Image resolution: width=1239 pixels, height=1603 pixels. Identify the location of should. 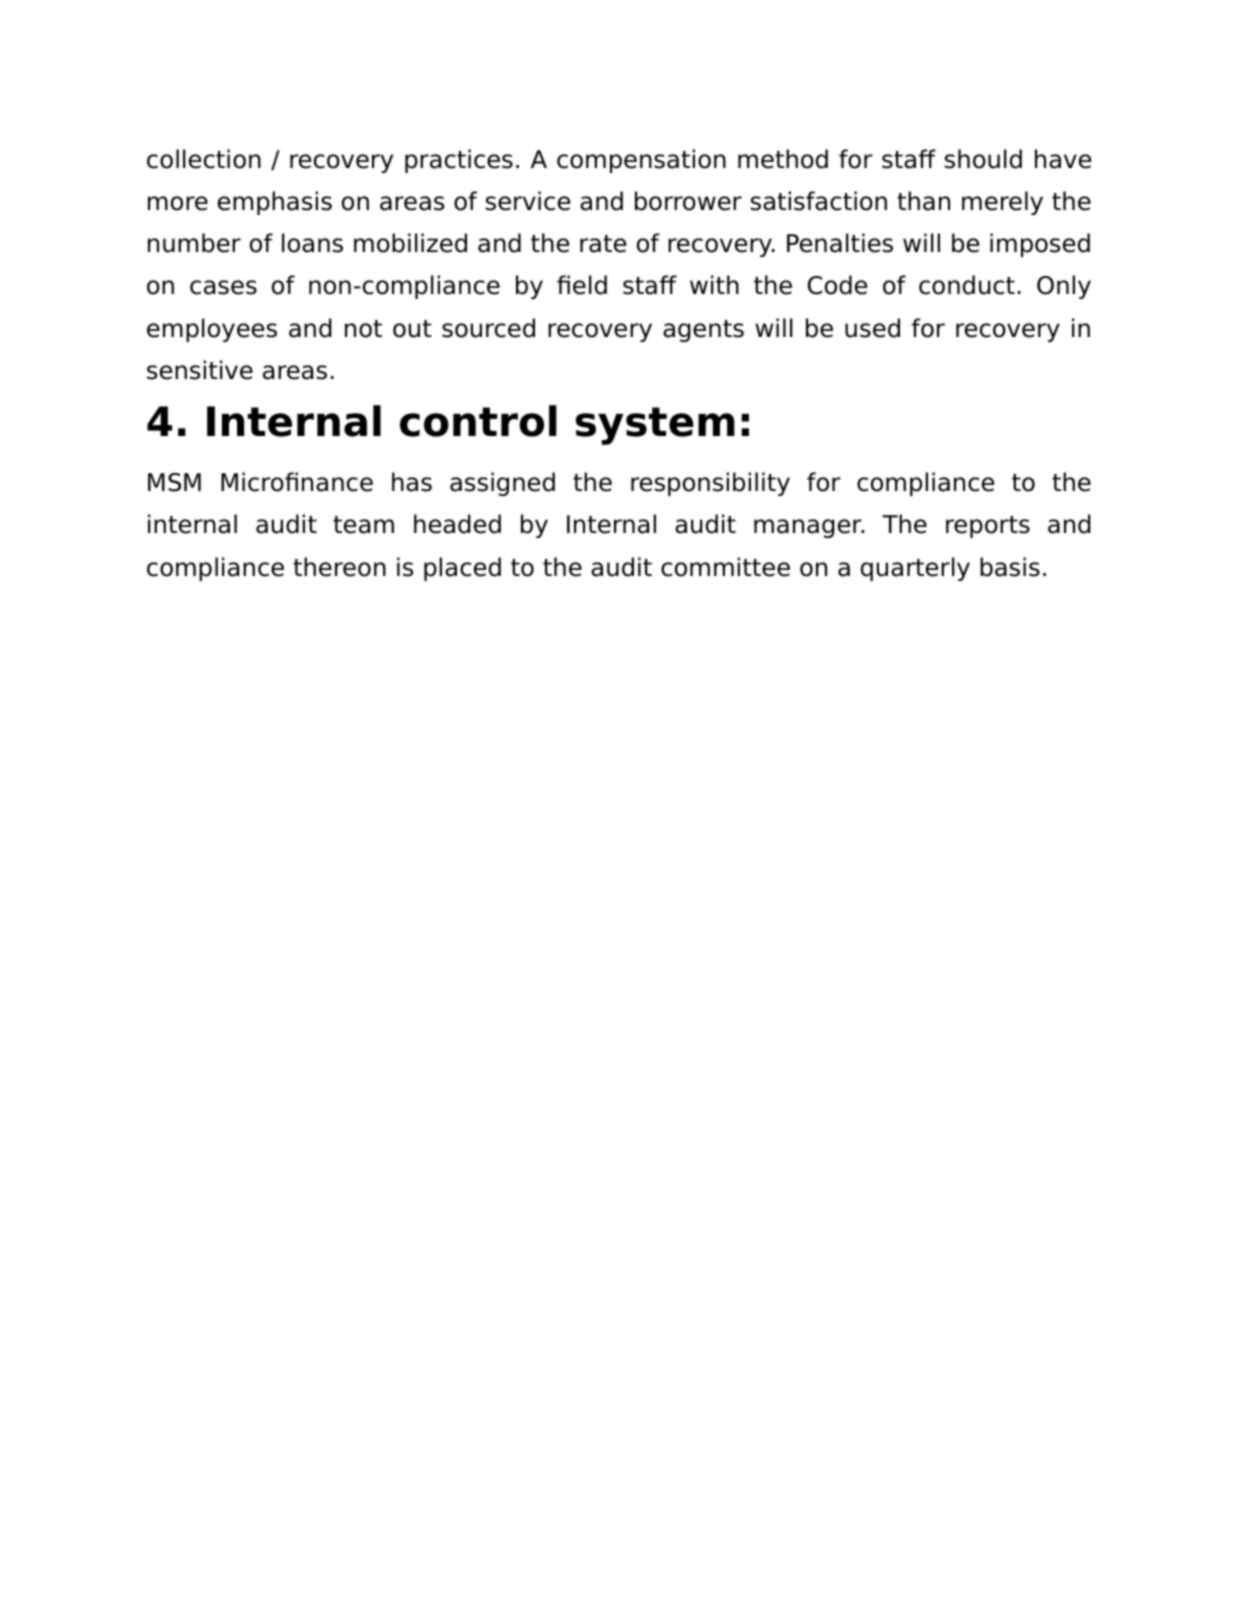
(983, 159).
